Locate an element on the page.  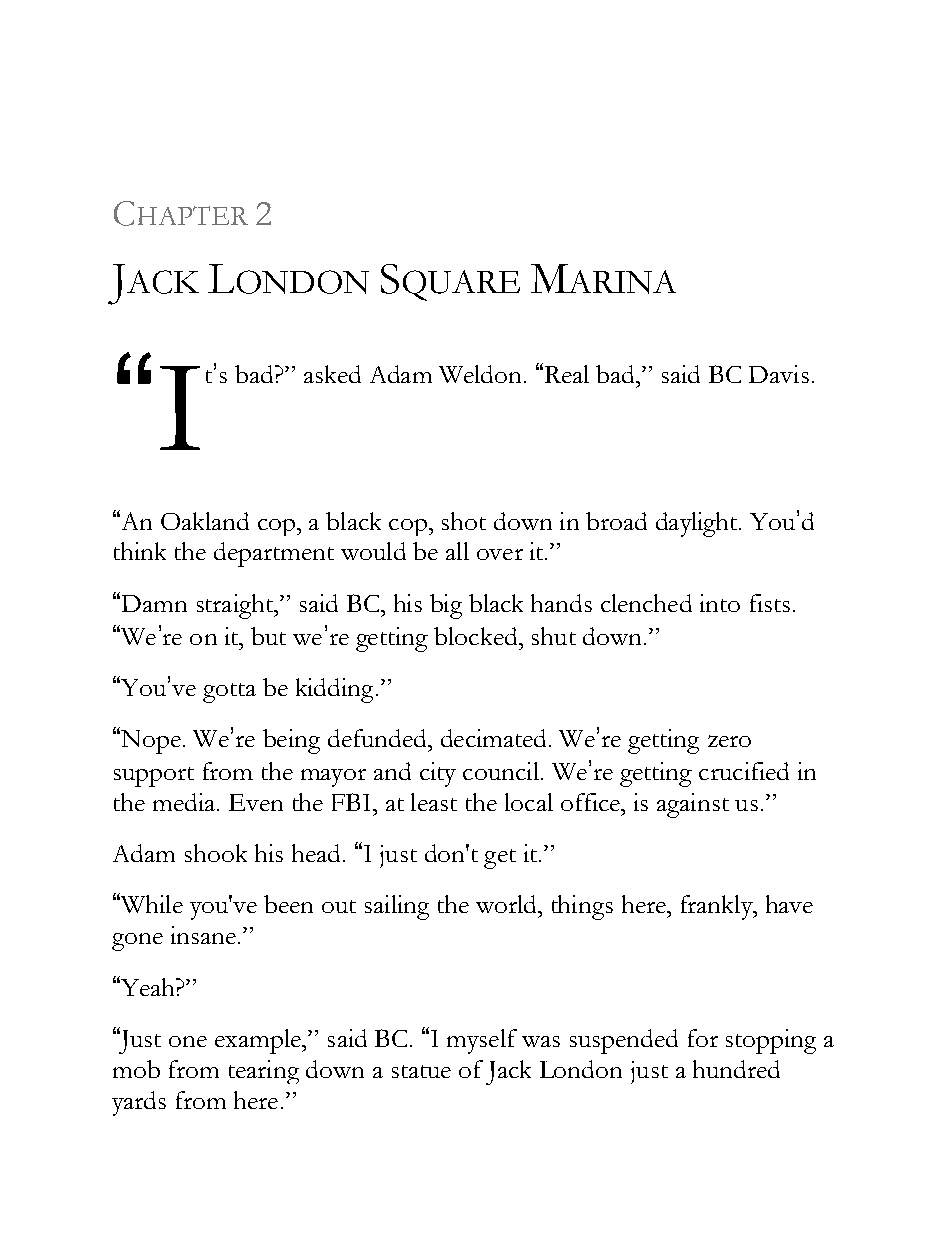
asked is located at coordinates (332, 374).
